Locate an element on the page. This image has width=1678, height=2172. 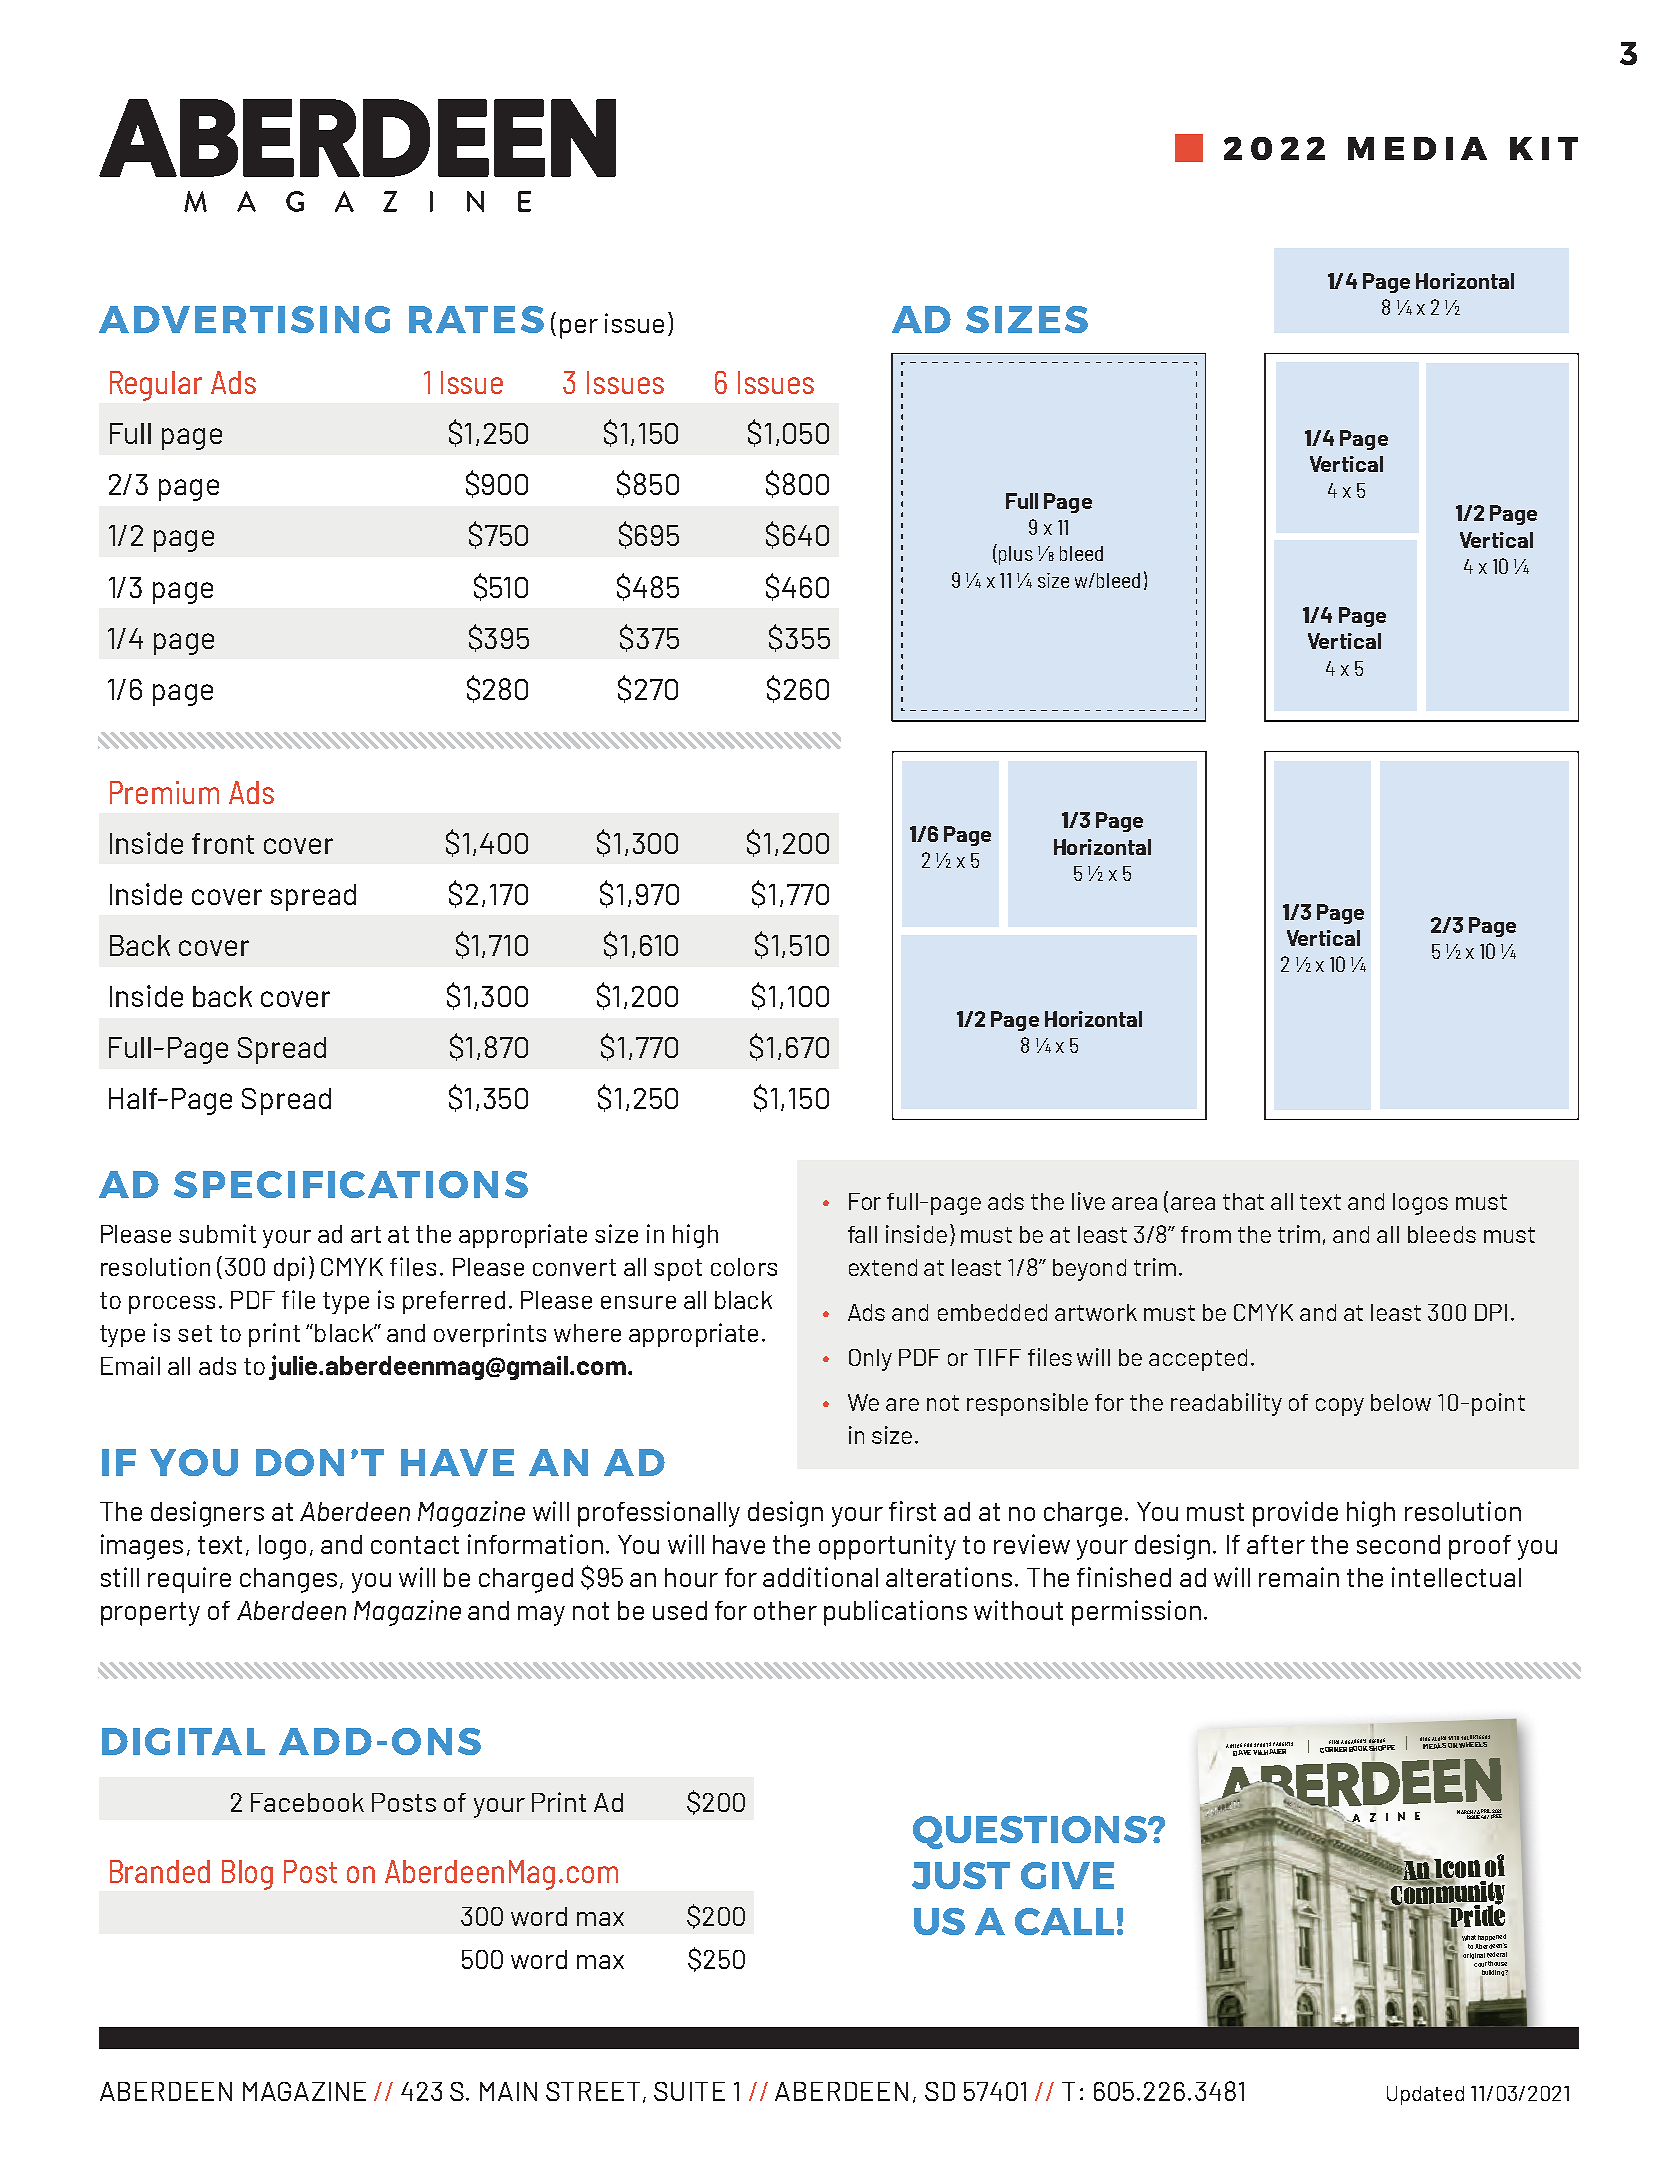
fall is located at coordinates (862, 1234).
